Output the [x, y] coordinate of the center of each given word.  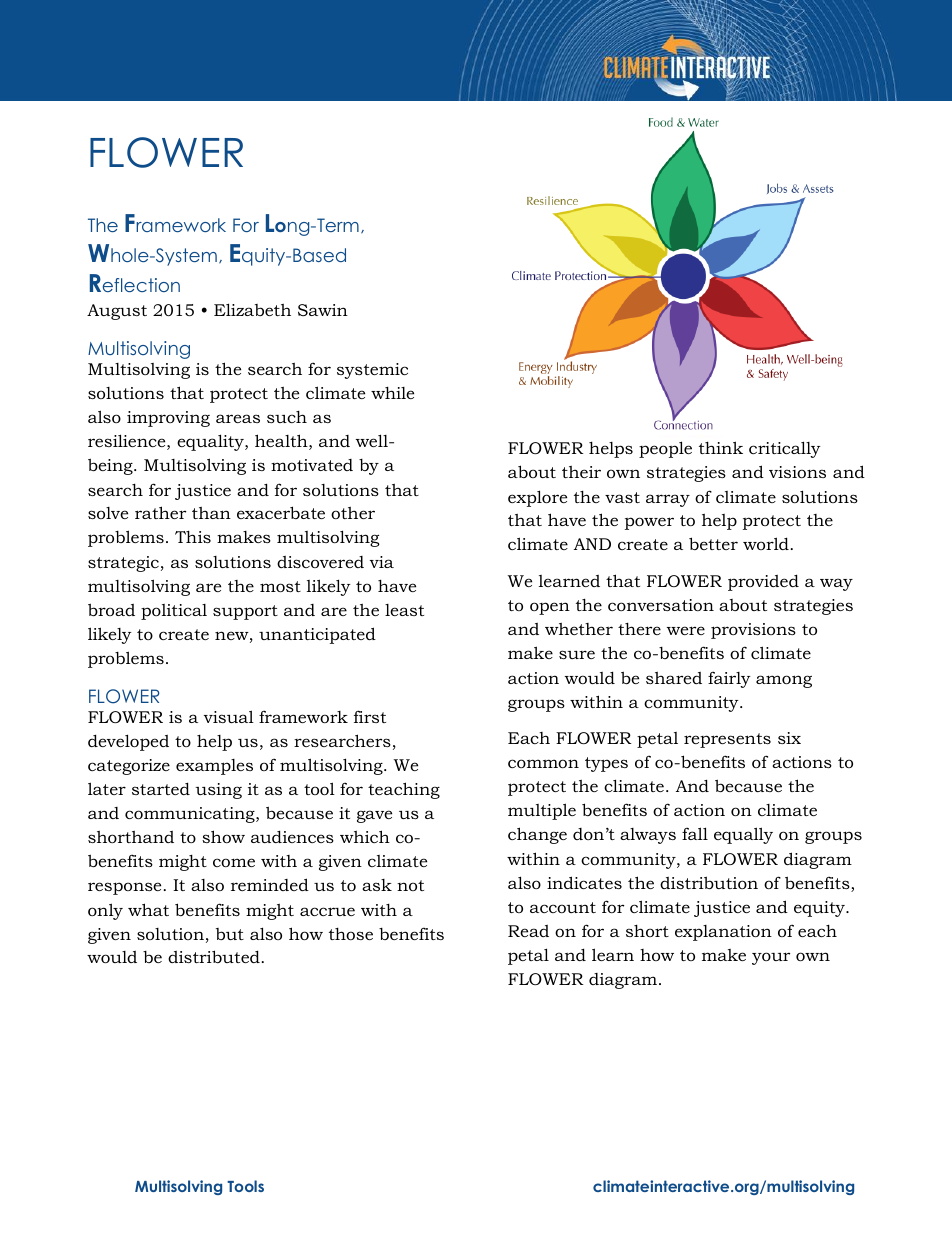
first [370, 716]
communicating [191, 815]
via [382, 562]
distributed [214, 956]
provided [763, 582]
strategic [123, 564]
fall [695, 833]
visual [229, 716]
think [721, 447]
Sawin [323, 310]
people [665, 449]
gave [374, 816]
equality [211, 442]
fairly [729, 679]
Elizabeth [252, 309]
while [392, 393]
